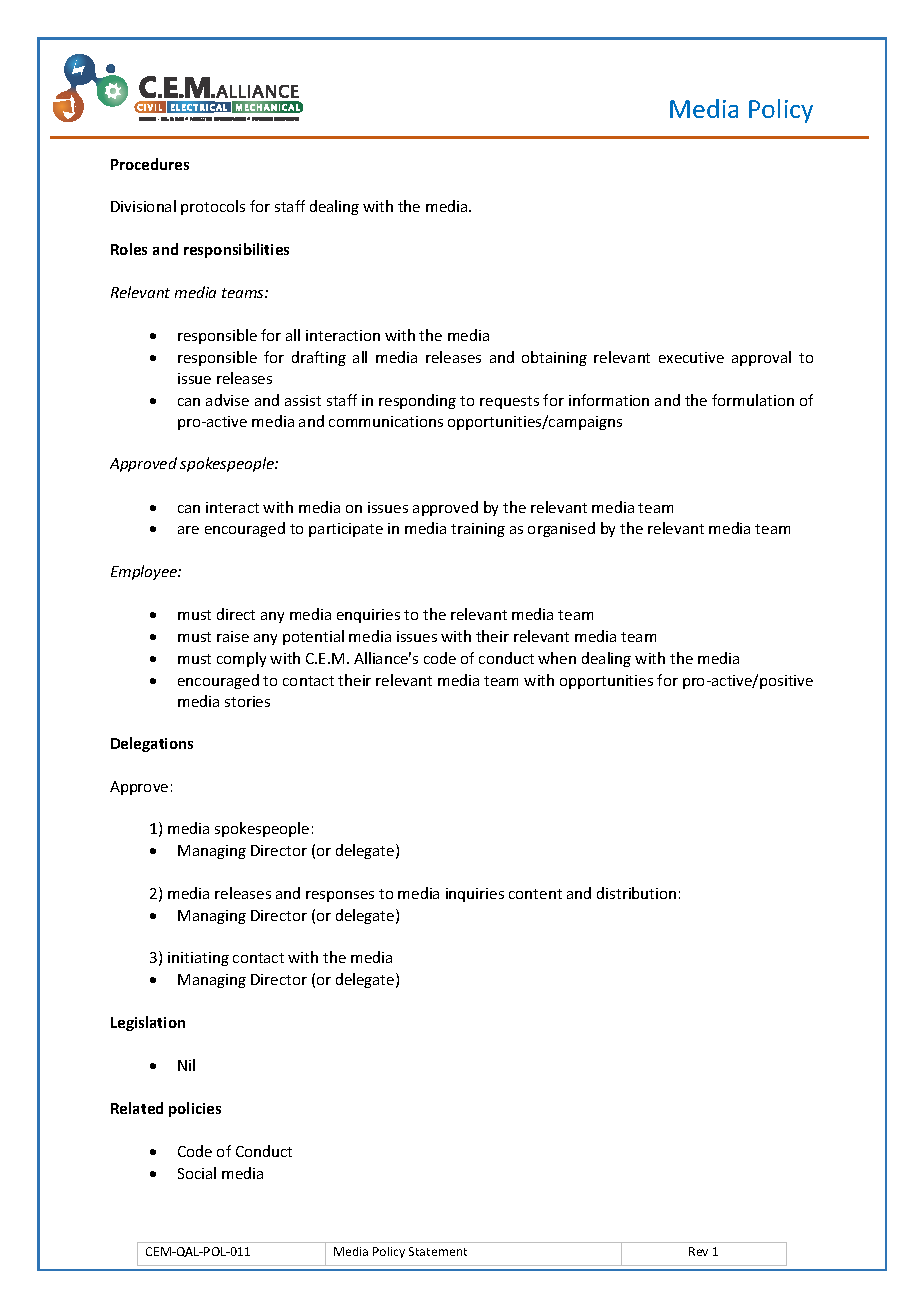  What do you see at coordinates (554, 358) in the page?
I see `obtaining` at bounding box center [554, 358].
